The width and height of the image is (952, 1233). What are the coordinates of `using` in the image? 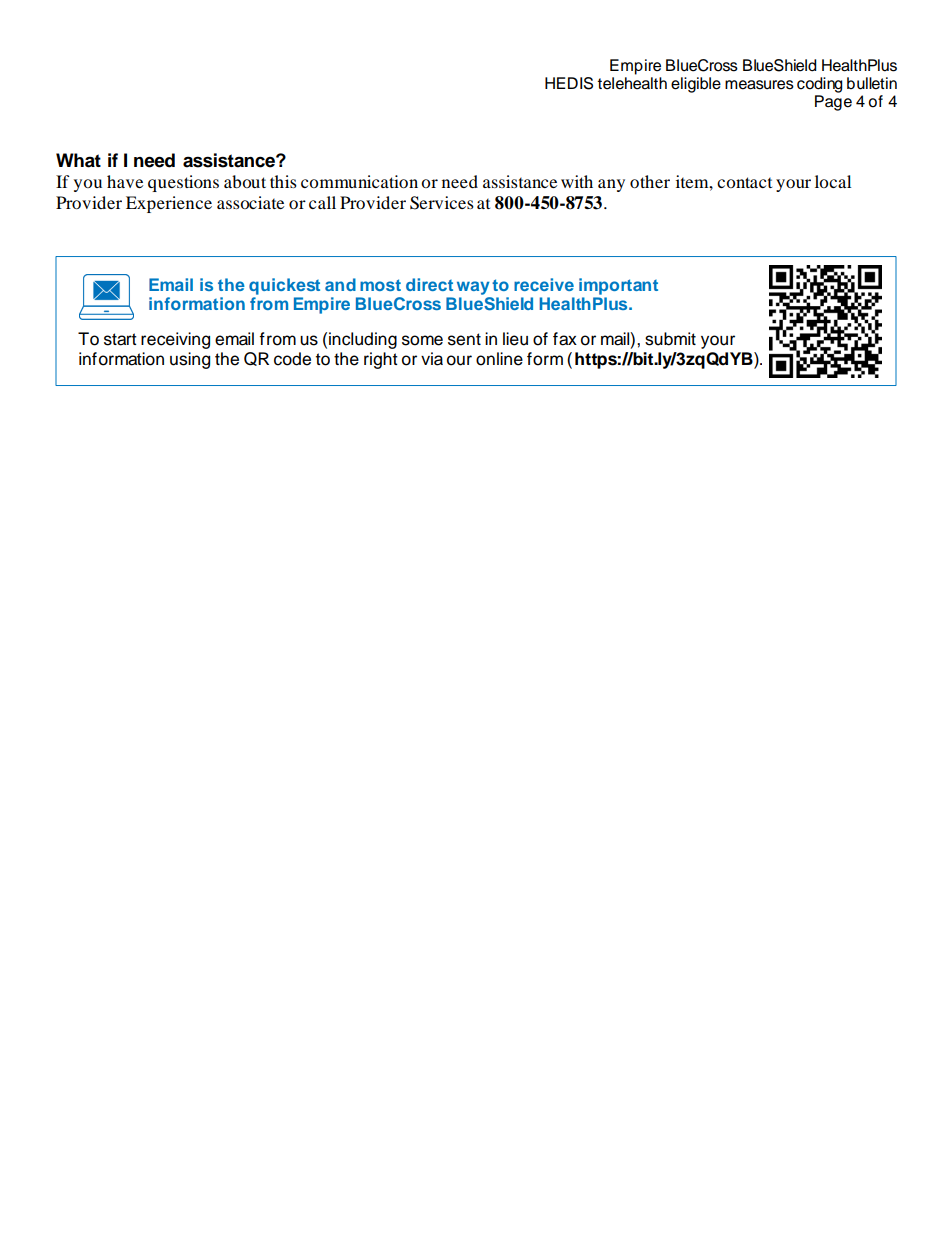 It's located at (190, 360).
